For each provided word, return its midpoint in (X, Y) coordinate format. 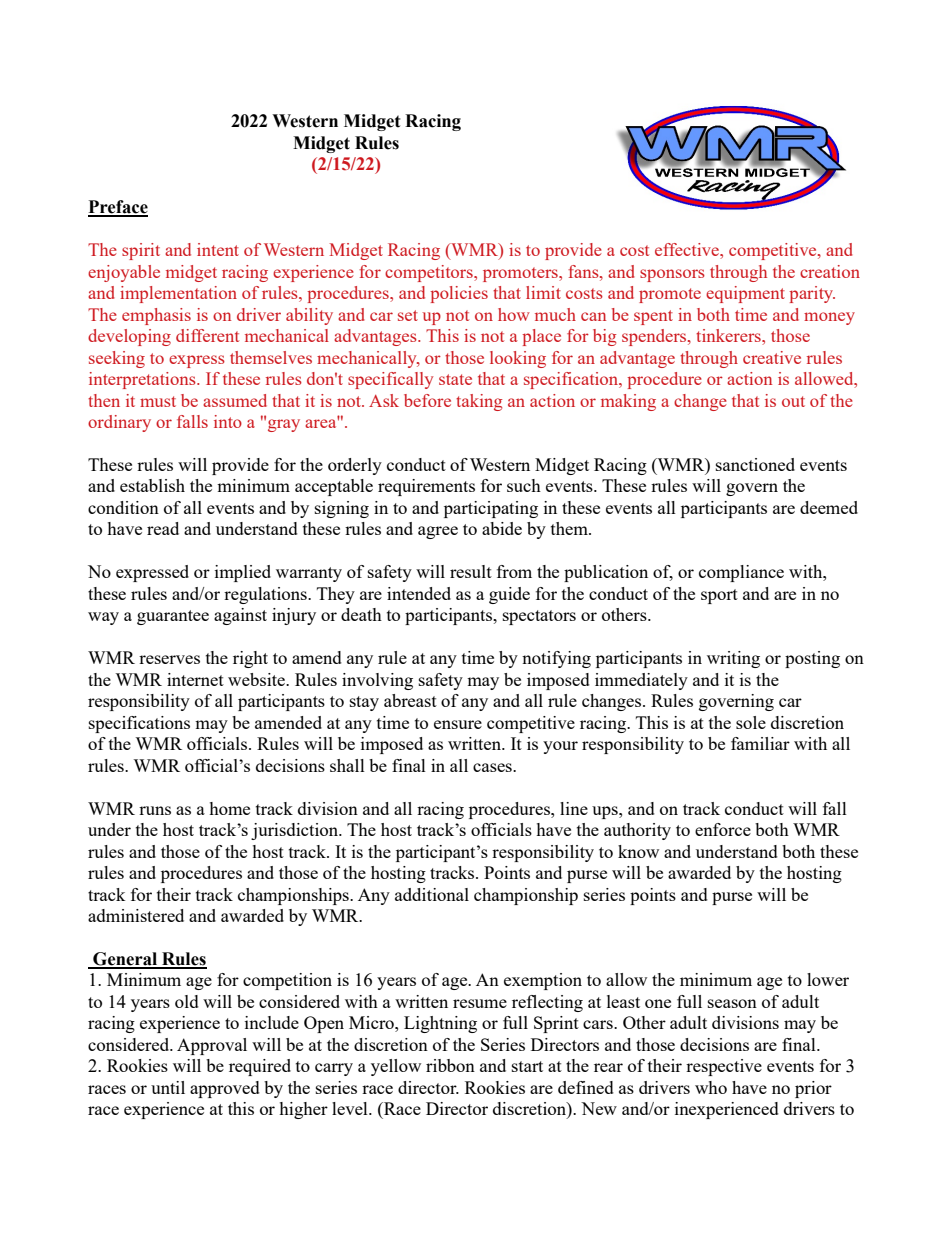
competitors (430, 273)
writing (733, 659)
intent (218, 249)
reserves (169, 659)
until (168, 1087)
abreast (410, 700)
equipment (745, 294)
